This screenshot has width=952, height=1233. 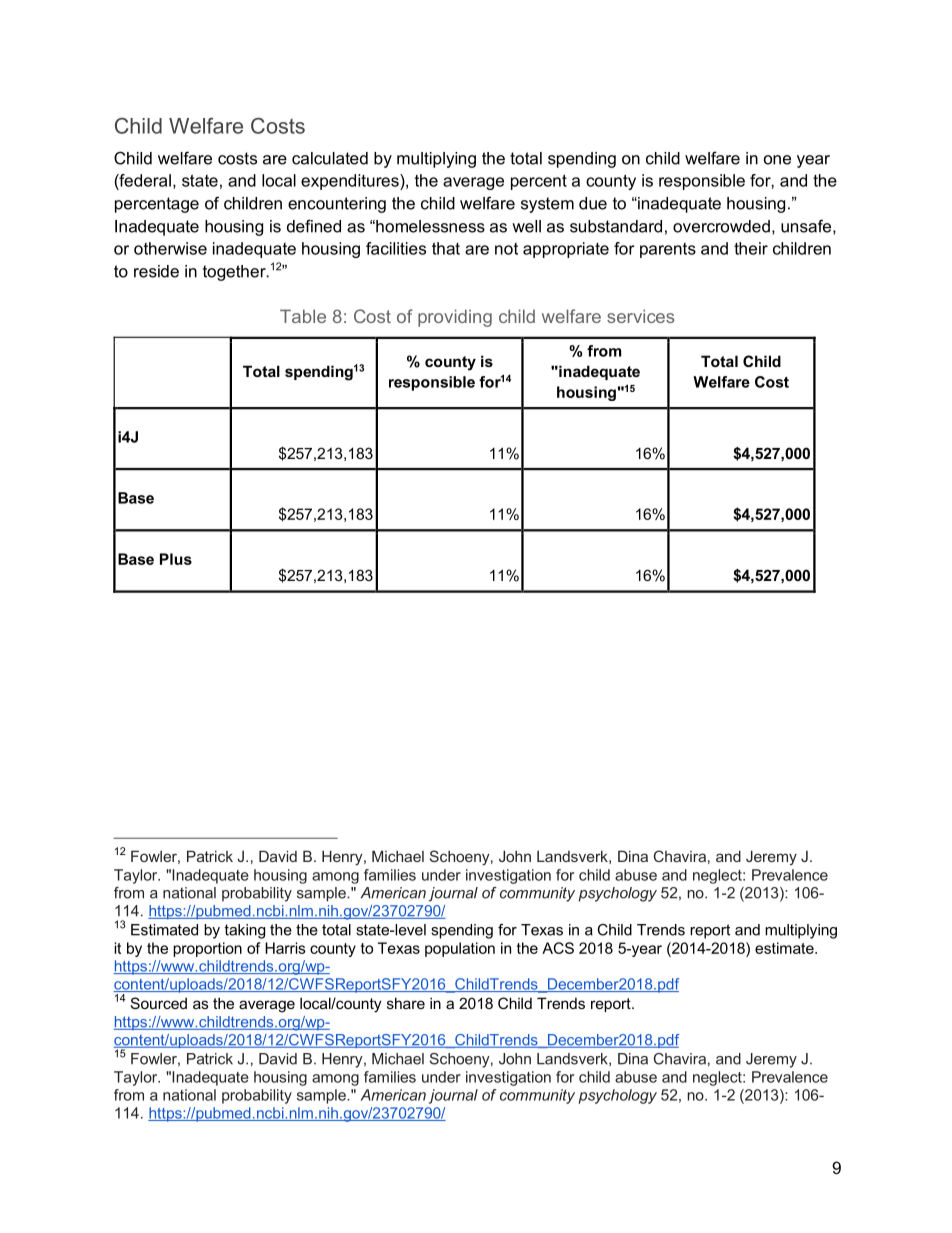 I want to click on overcrowded, so click(x=721, y=226).
